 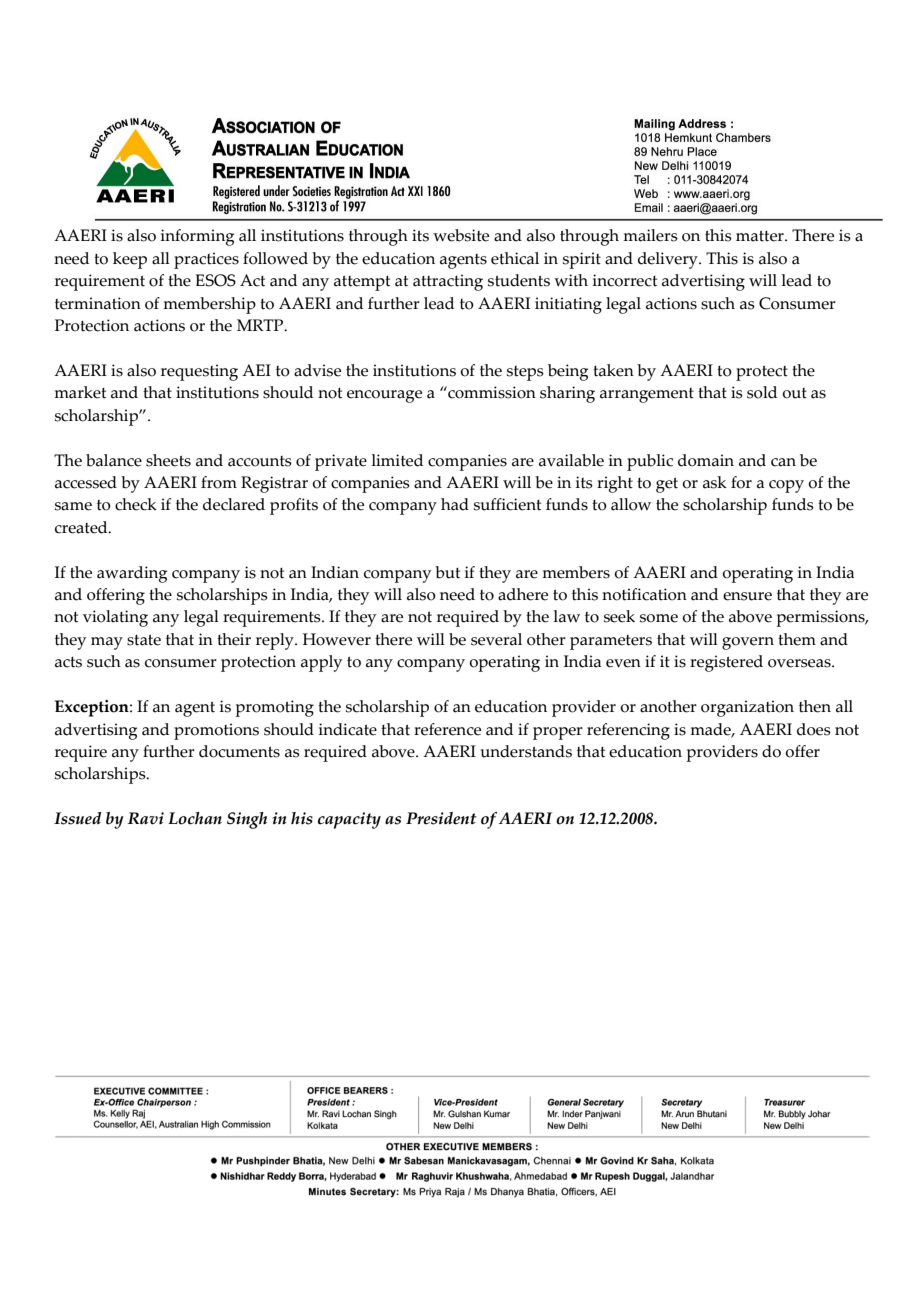 I want to click on website, so click(x=461, y=235).
